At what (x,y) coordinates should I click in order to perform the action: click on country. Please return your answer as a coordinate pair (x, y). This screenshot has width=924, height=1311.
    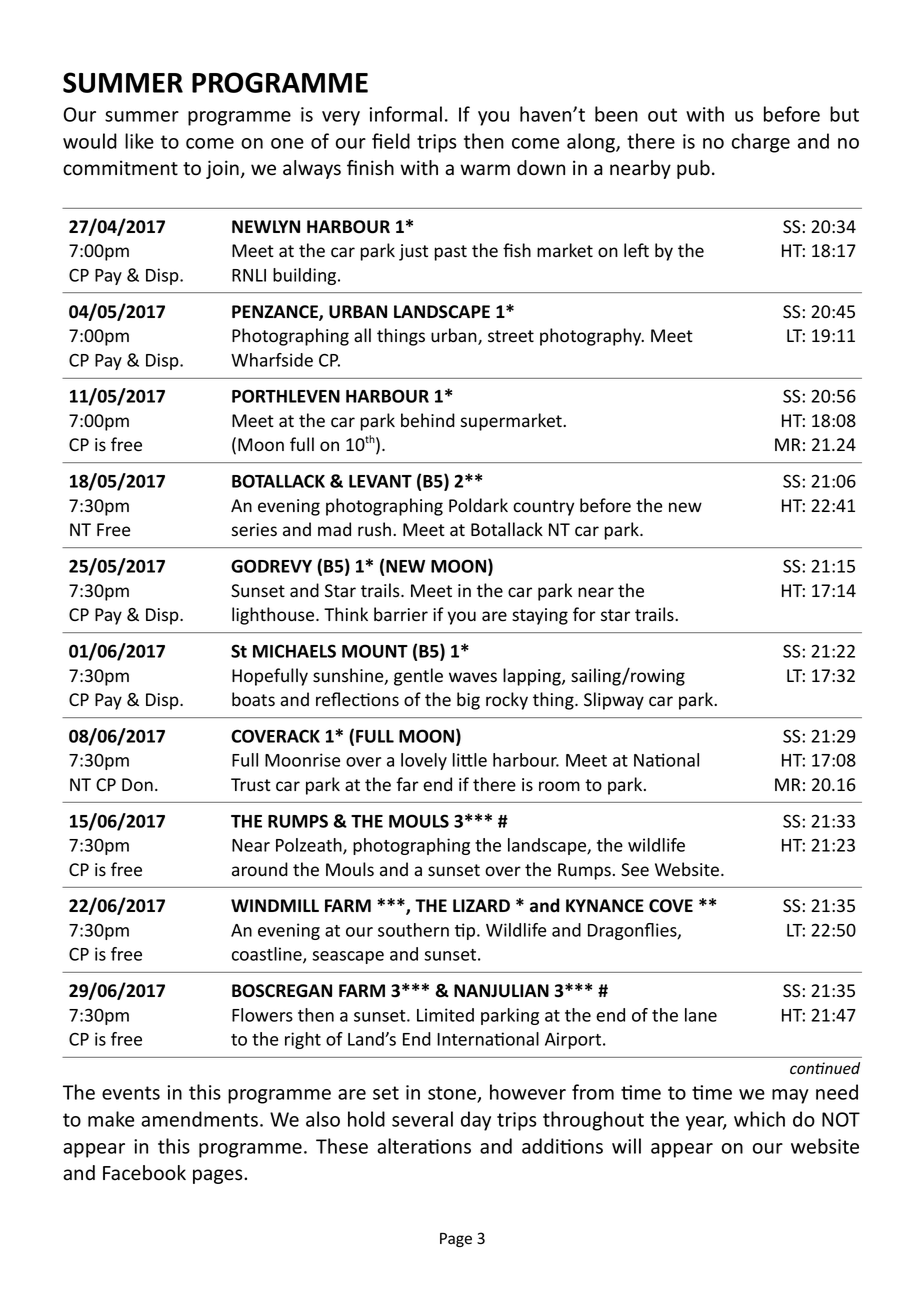
    Looking at the image, I should click on (543, 508).
